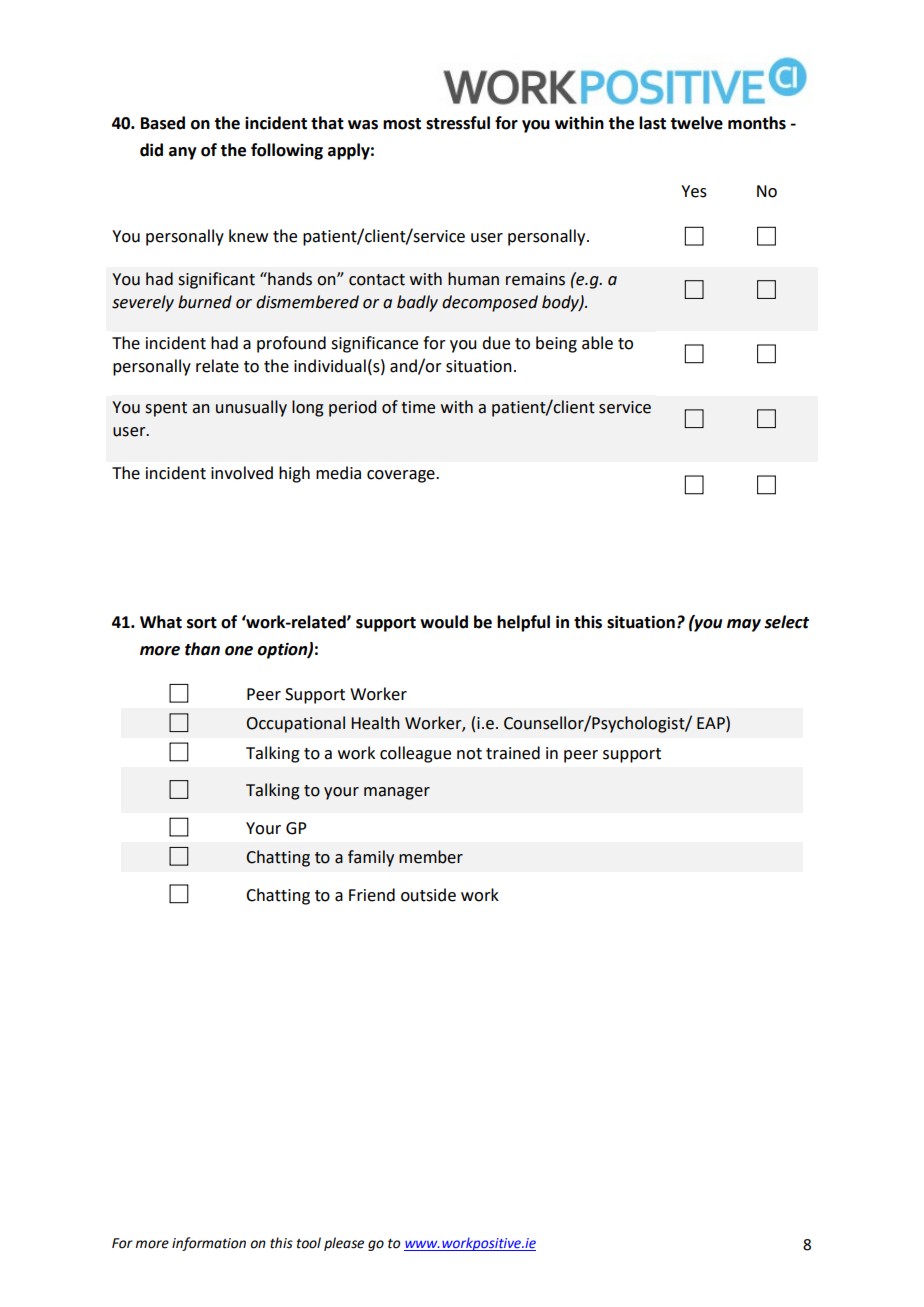 This screenshot has height=1307, width=924. Describe the element at coordinates (597, 343) in the screenshot. I see `able` at that location.
